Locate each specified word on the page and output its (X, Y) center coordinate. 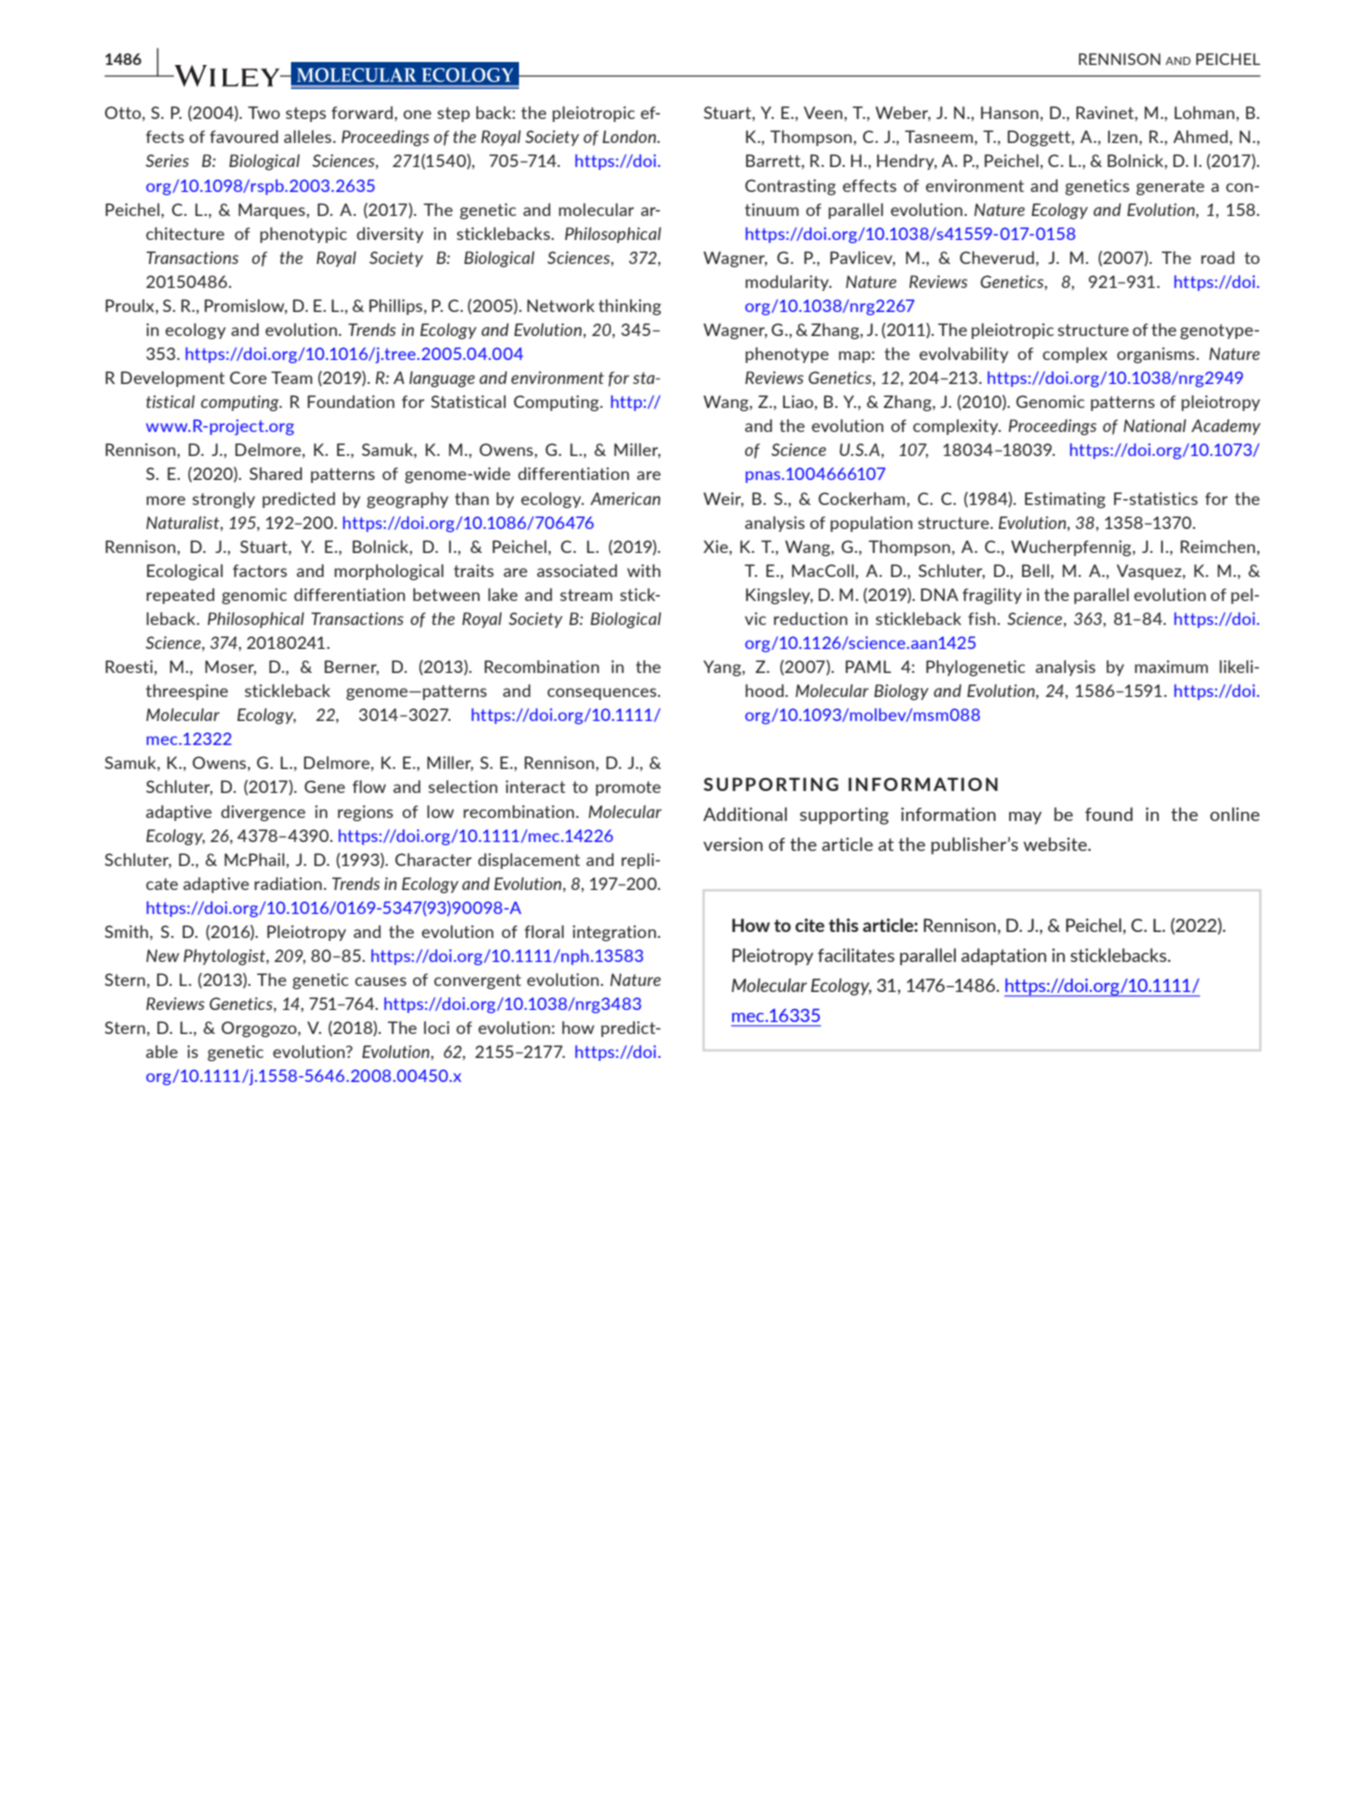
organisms (1157, 355)
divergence (263, 813)
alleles (309, 136)
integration (614, 933)
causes (380, 981)
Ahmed (1200, 136)
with (644, 570)
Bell (1035, 570)
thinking (630, 307)
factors (260, 570)
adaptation (1003, 956)
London (630, 136)
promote (628, 788)
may (1025, 818)
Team (291, 377)
